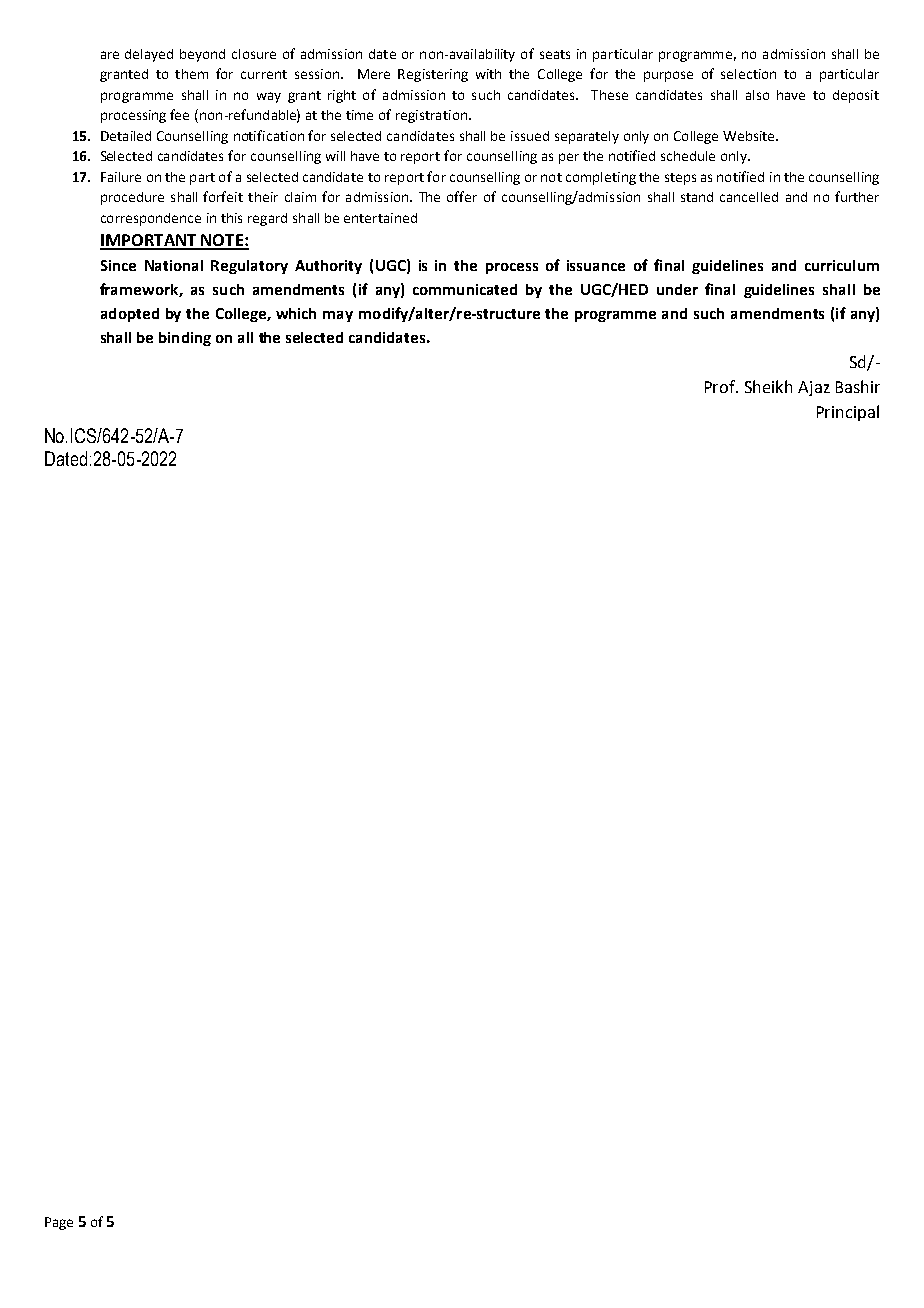 Image resolution: width=924 pixels, height=1308 pixels. I want to click on Page, so click(59, 1223).
